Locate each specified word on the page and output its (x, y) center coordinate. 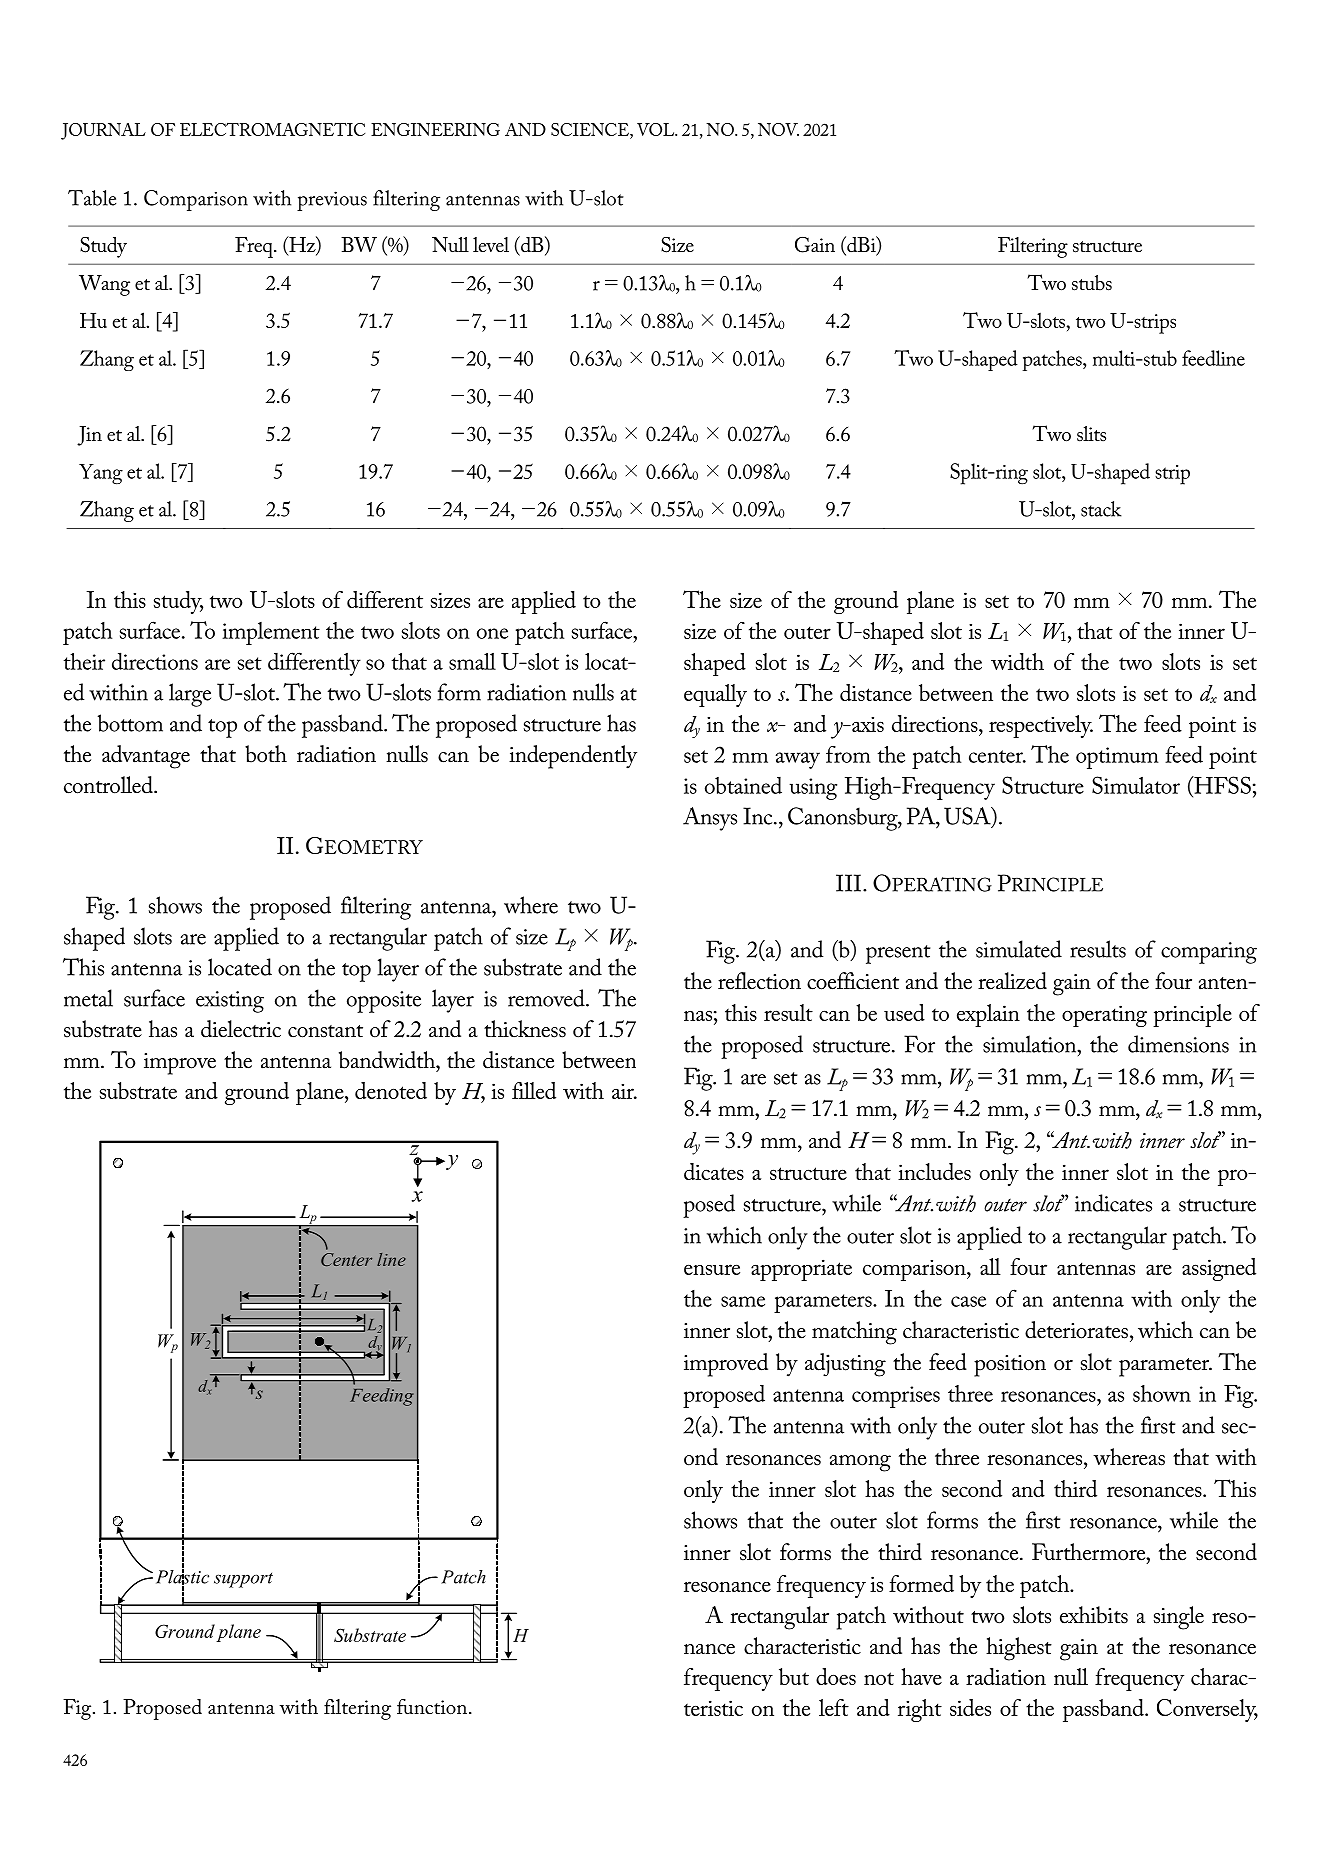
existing (230, 1002)
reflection (759, 981)
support (243, 1580)
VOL (657, 129)
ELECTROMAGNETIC (272, 129)
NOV (778, 129)
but (794, 1676)
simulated (1019, 949)
